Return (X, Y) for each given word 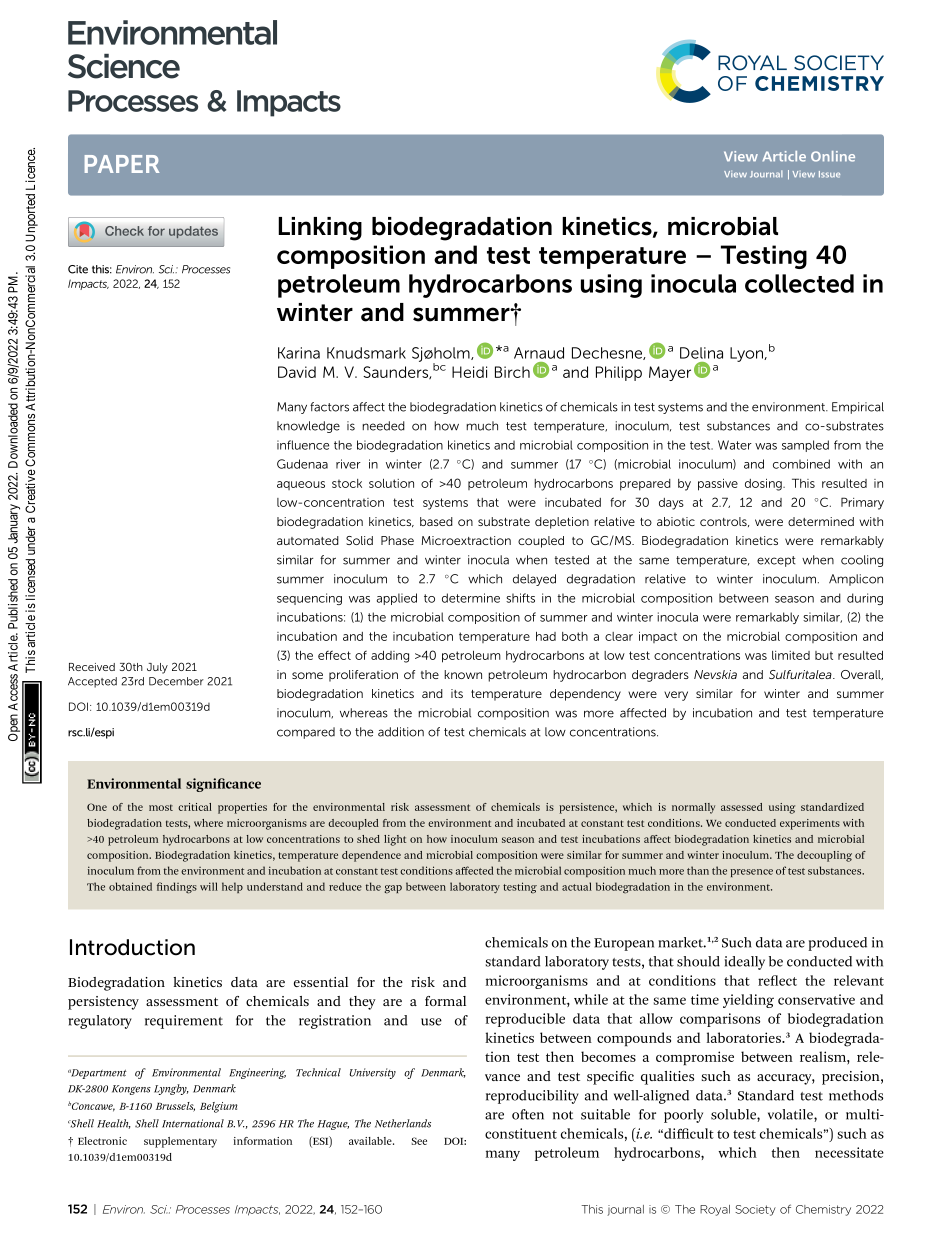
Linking (320, 229)
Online (833, 156)
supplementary (180, 1142)
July (157, 668)
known (463, 674)
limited (791, 655)
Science (124, 66)
